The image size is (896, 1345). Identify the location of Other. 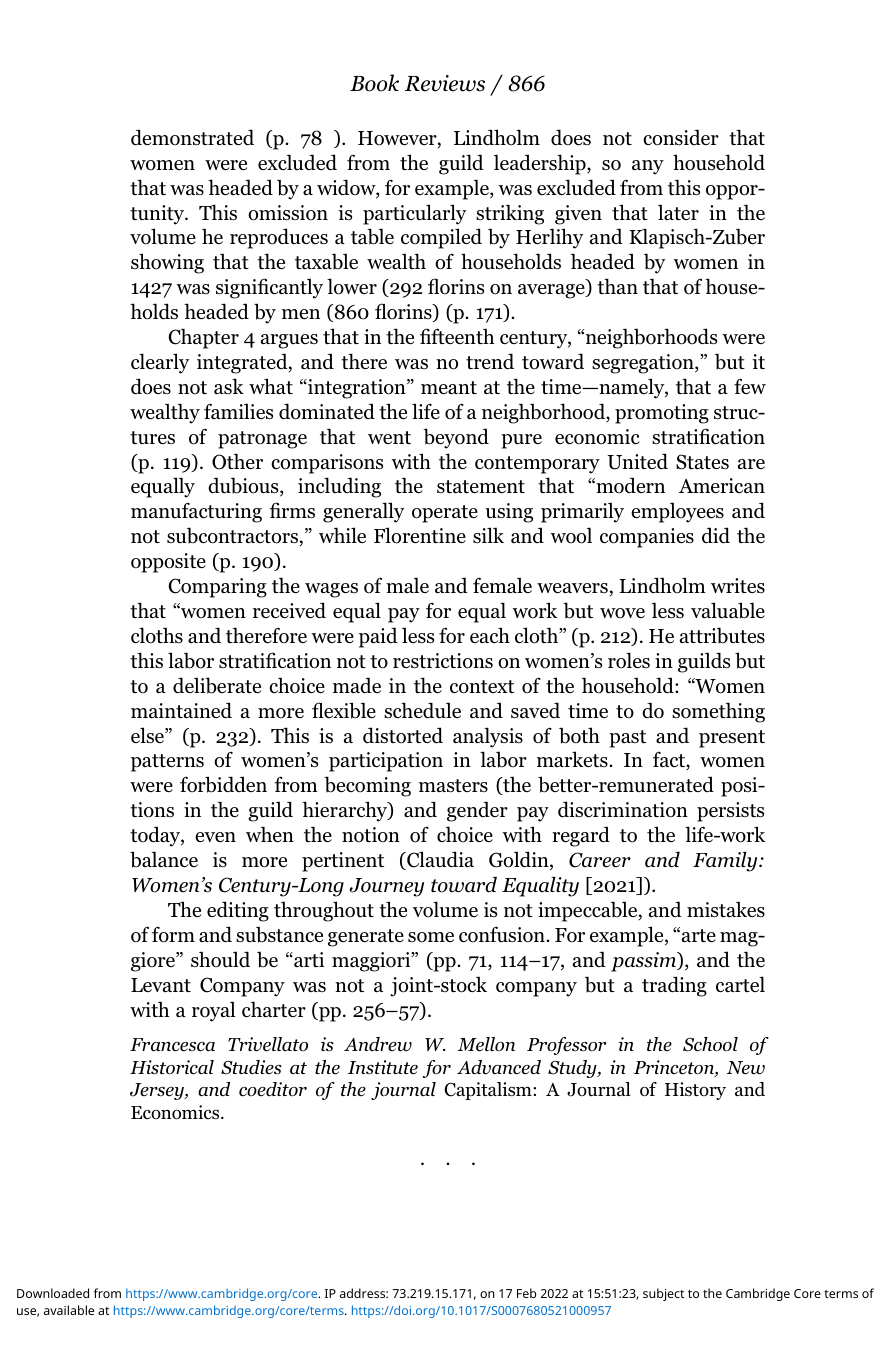
(237, 461).
